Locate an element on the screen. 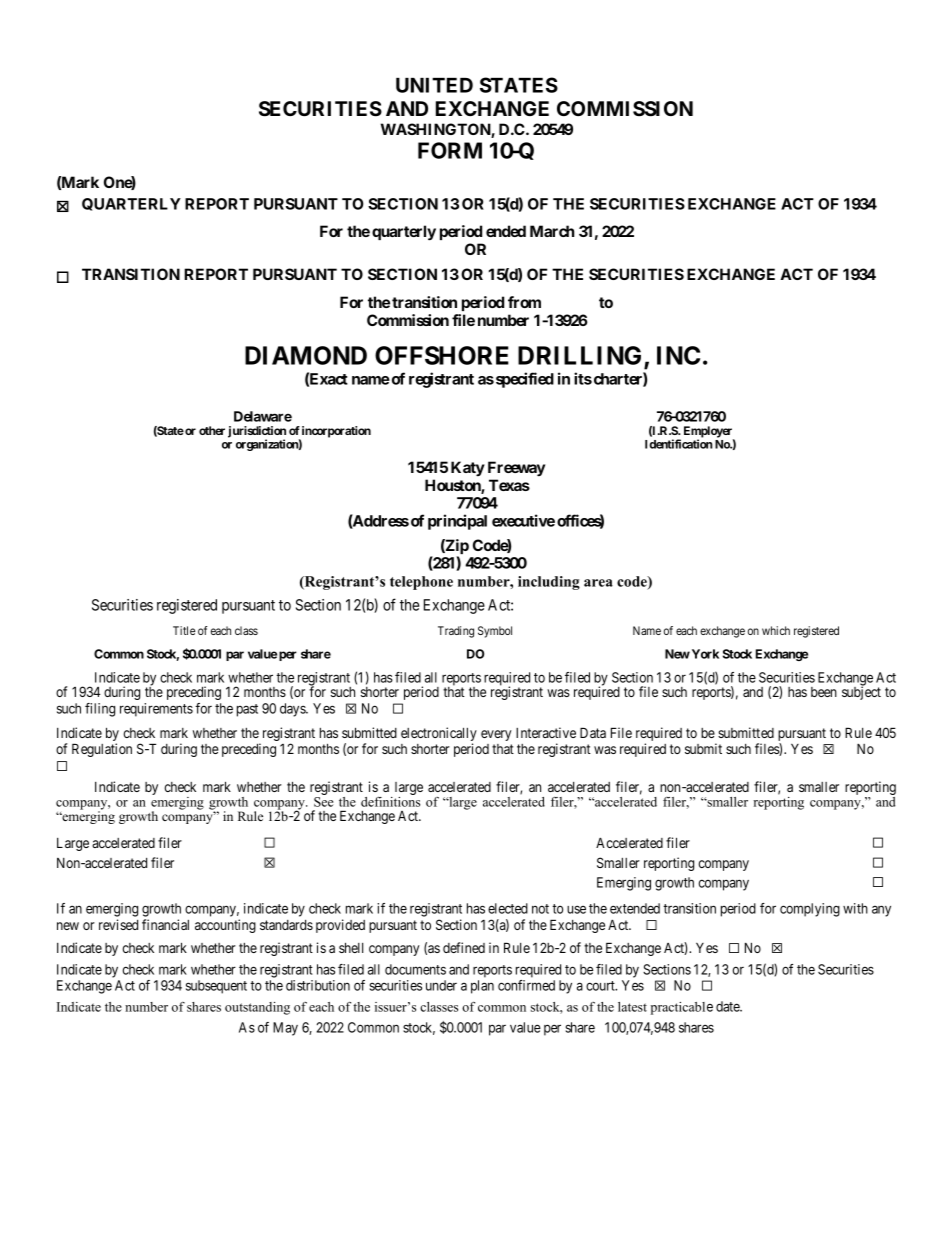 This screenshot has width=952, height=1233. UNITED is located at coordinates (434, 85).
